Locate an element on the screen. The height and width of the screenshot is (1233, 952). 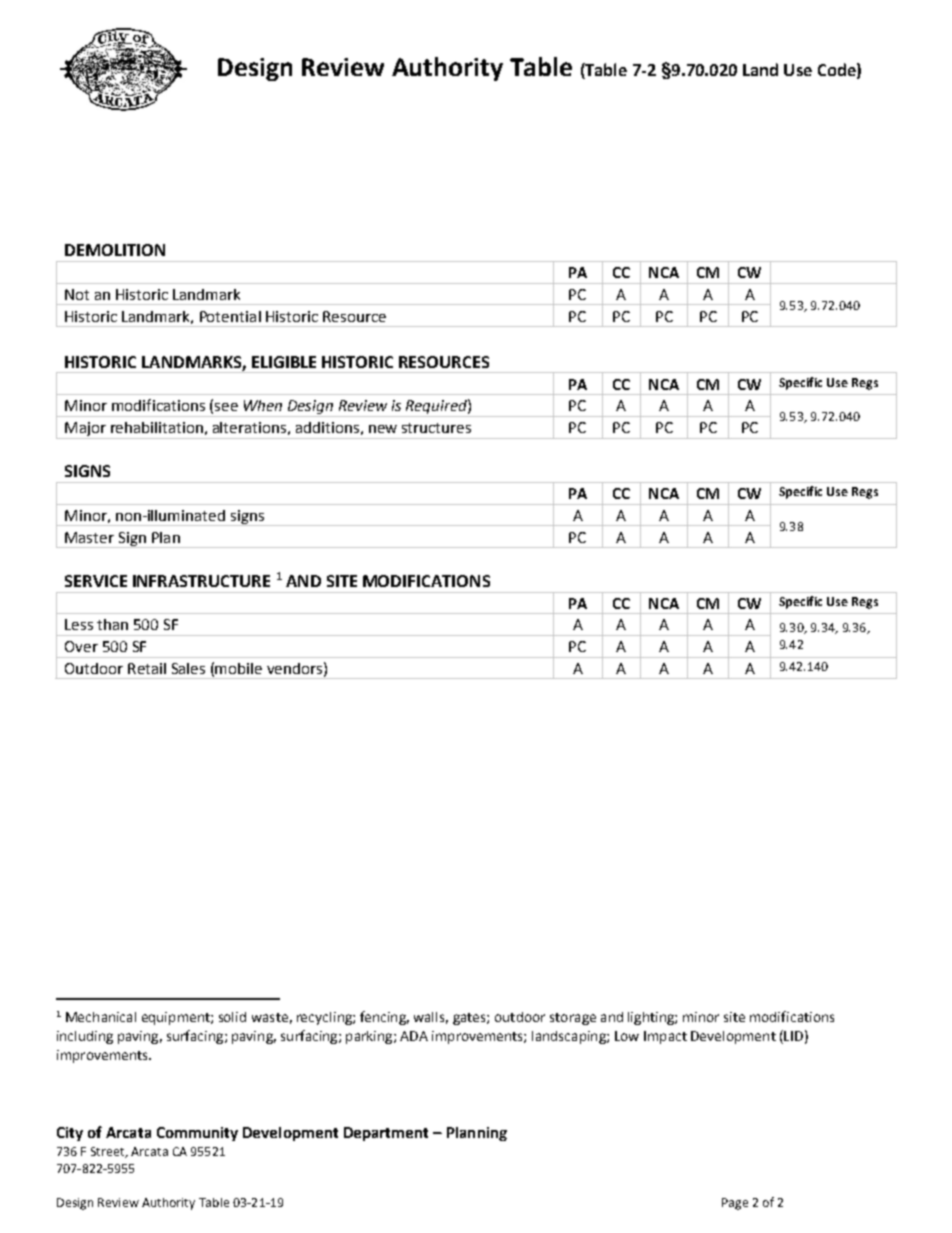
mobile is located at coordinates (238, 668).
